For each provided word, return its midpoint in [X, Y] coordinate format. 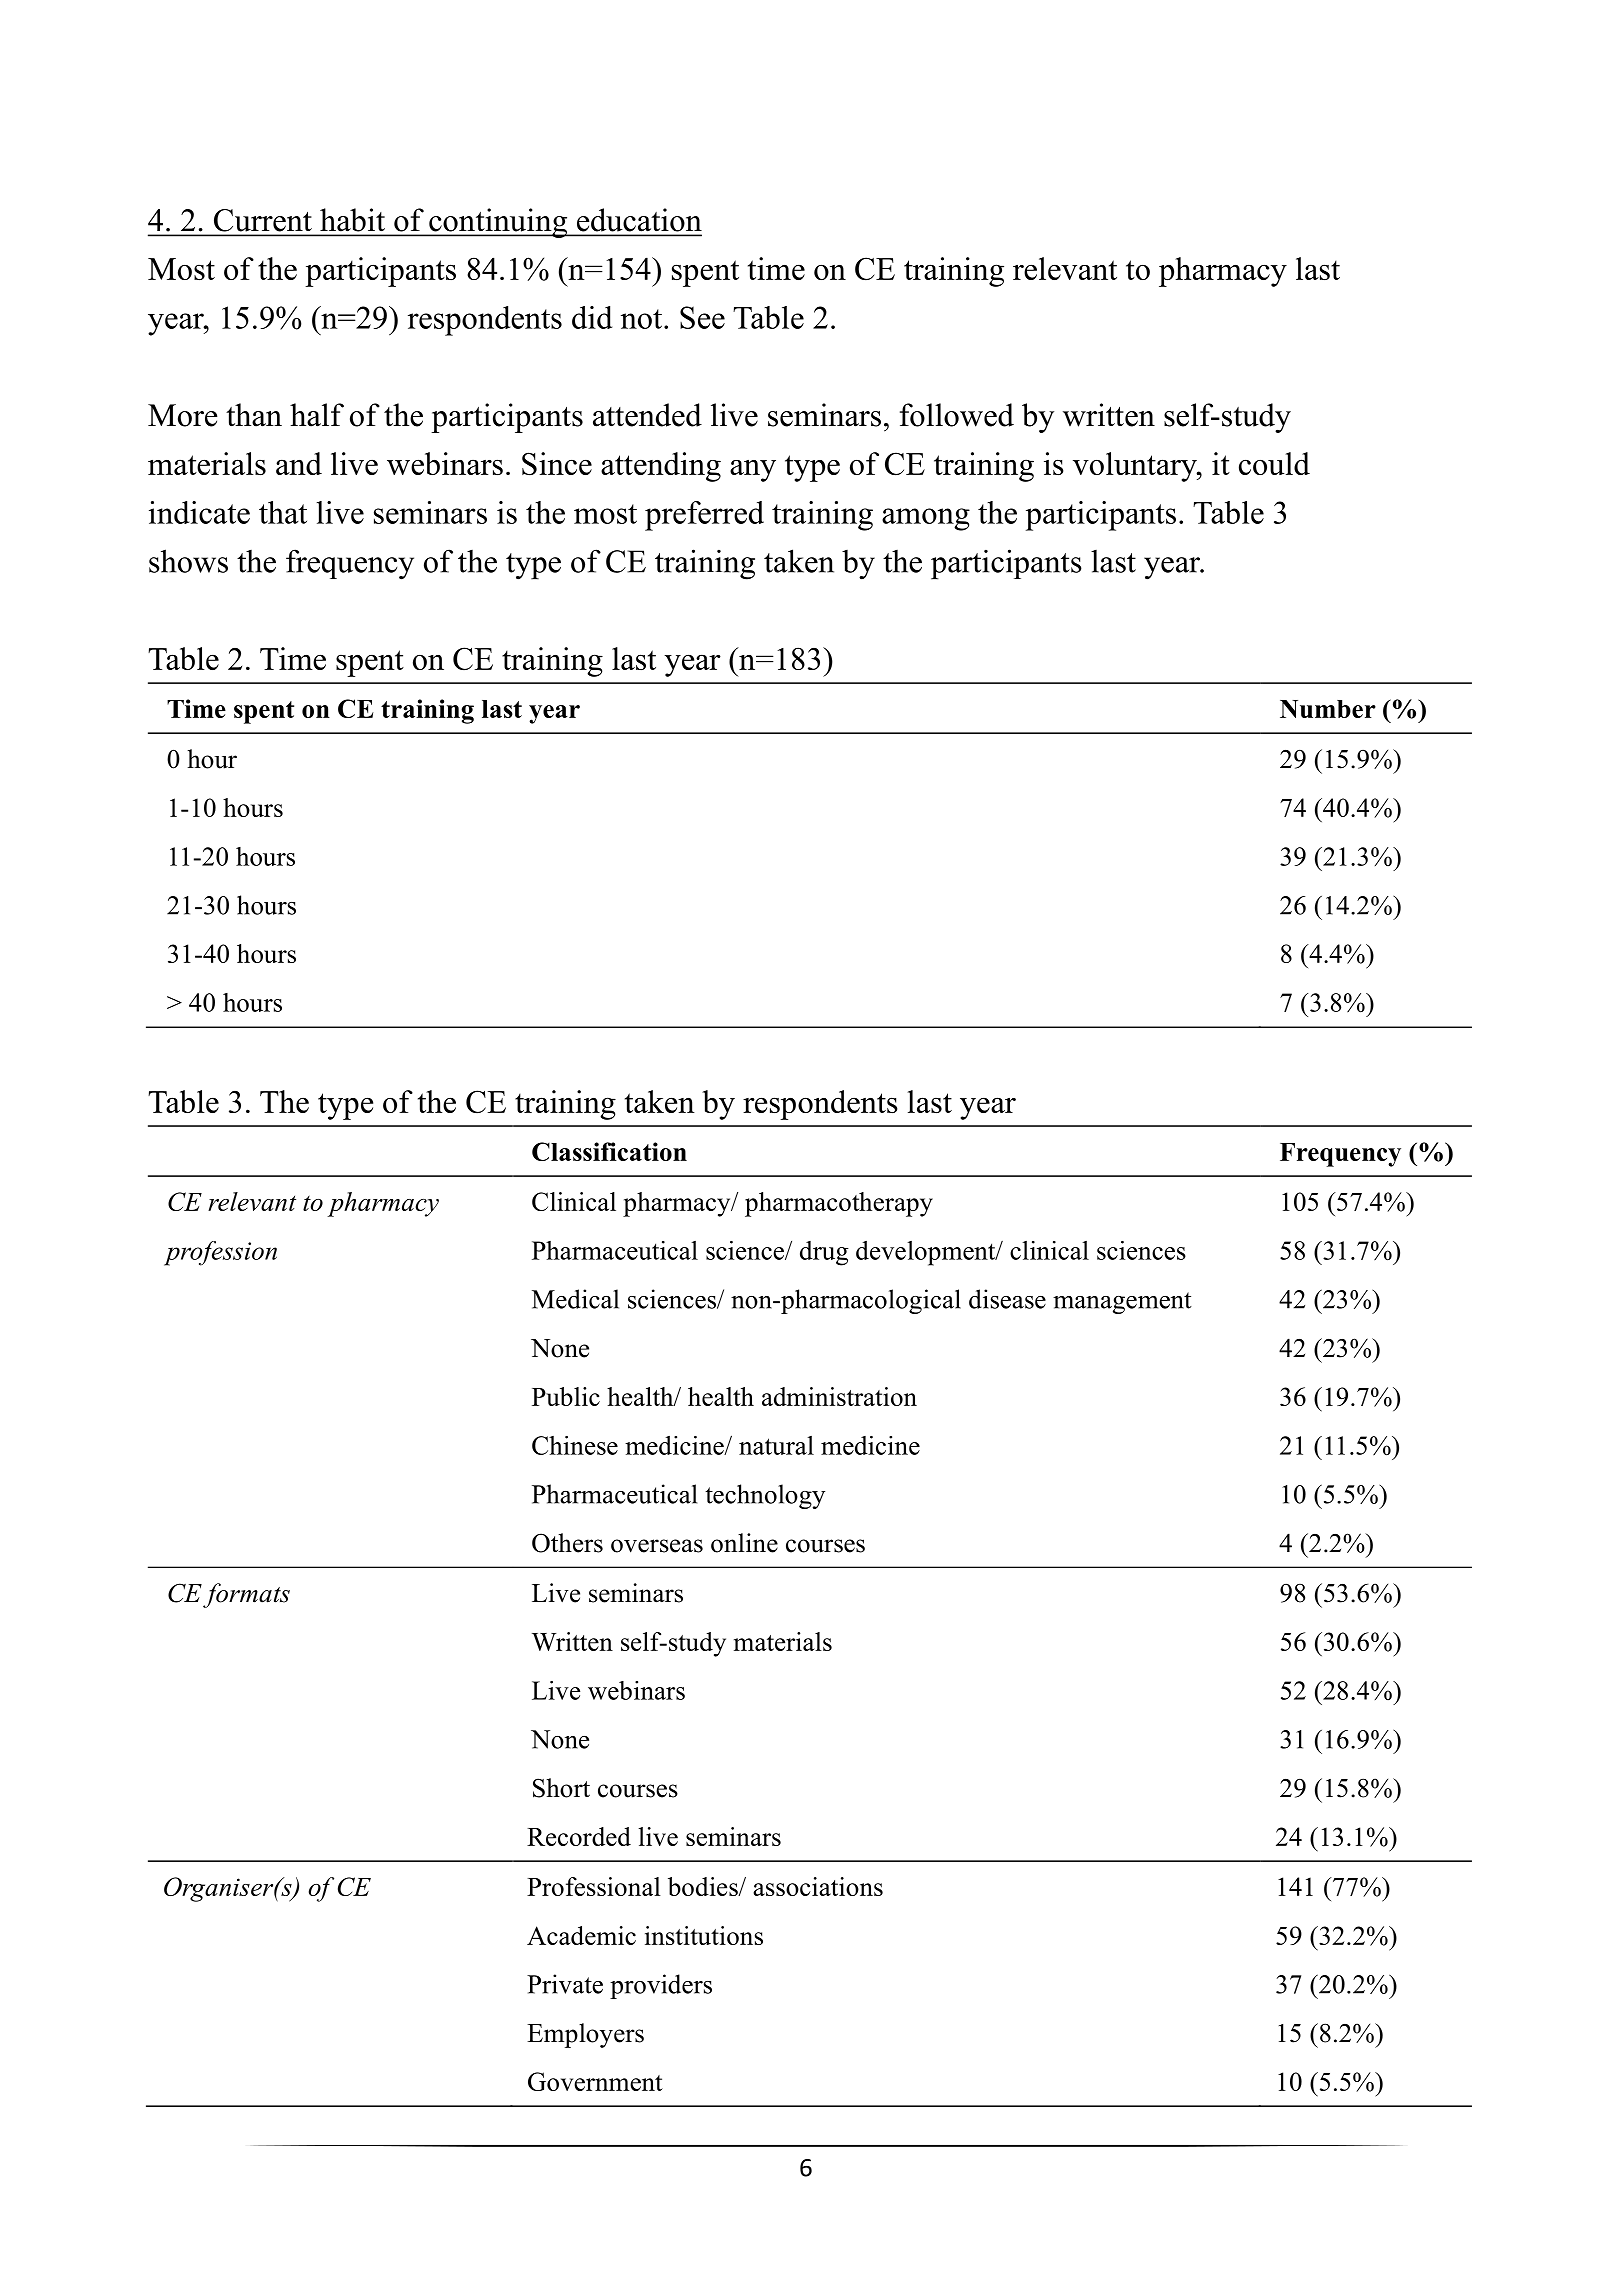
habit [352, 220]
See [702, 317]
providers [661, 1986]
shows [188, 561]
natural [776, 1445]
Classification [609, 1151]
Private [565, 1984]
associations [818, 1886]
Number [1328, 709]
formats [246, 1595]
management [1122, 1303]
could [1274, 463]
